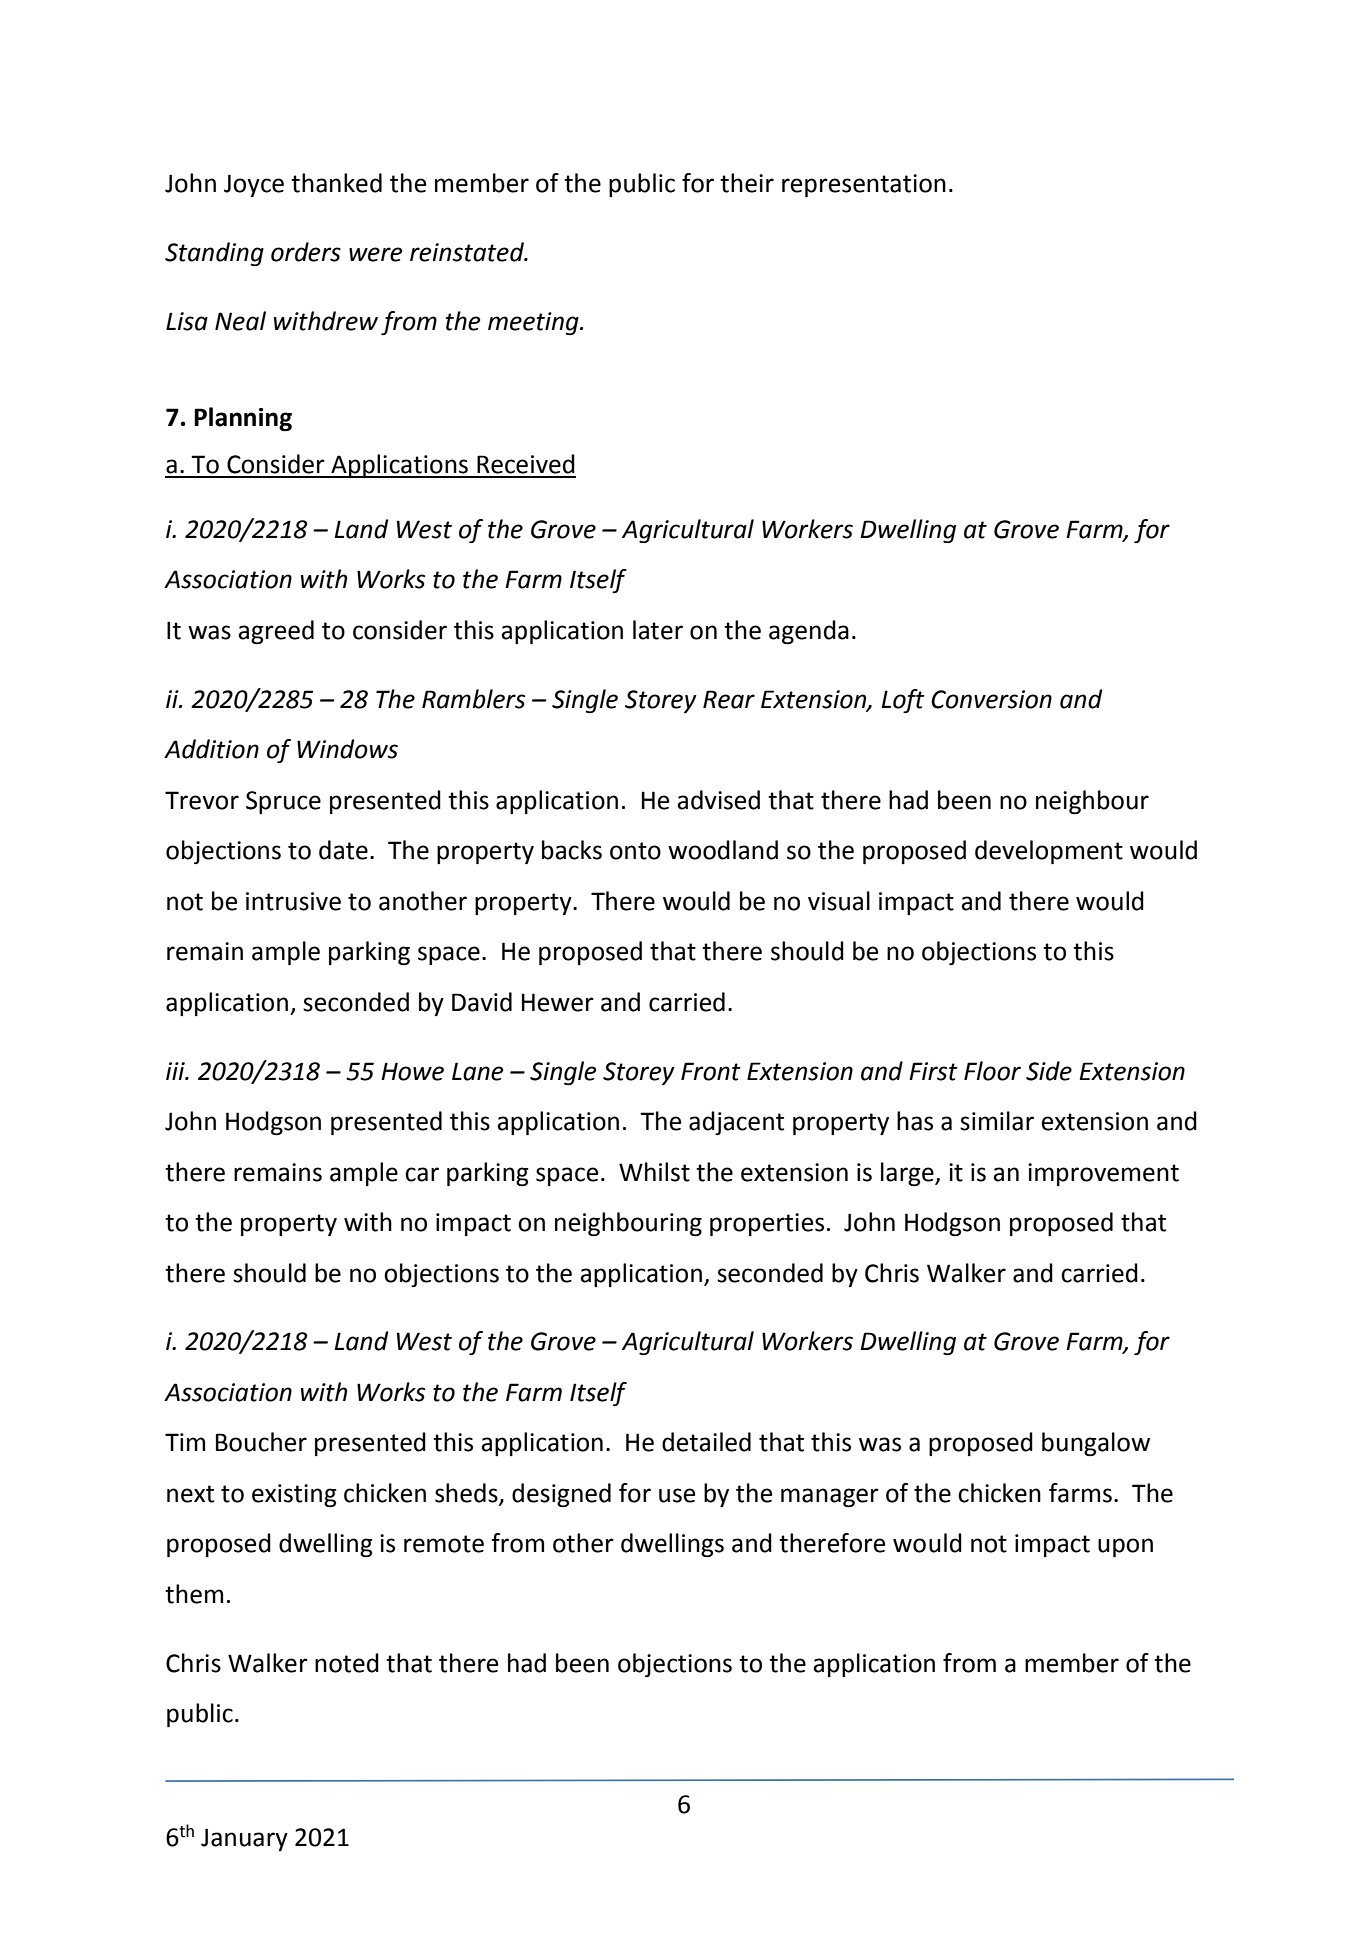 The width and height of the screenshot is (1368, 1935). I want to click on upon, so click(1125, 1547).
